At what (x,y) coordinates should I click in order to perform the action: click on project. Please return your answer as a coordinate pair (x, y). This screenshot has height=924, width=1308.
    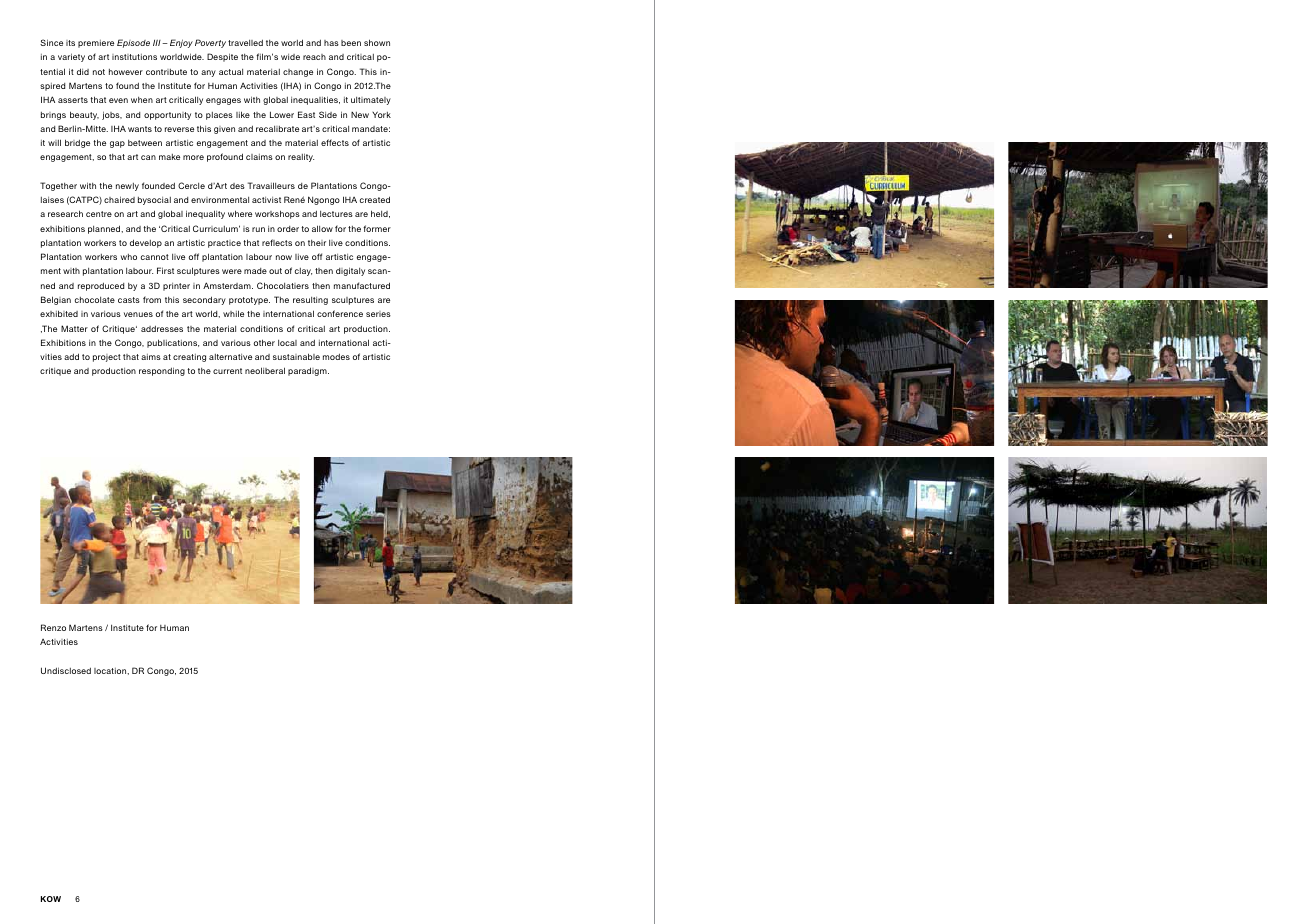
    Looking at the image, I should click on (107, 358).
